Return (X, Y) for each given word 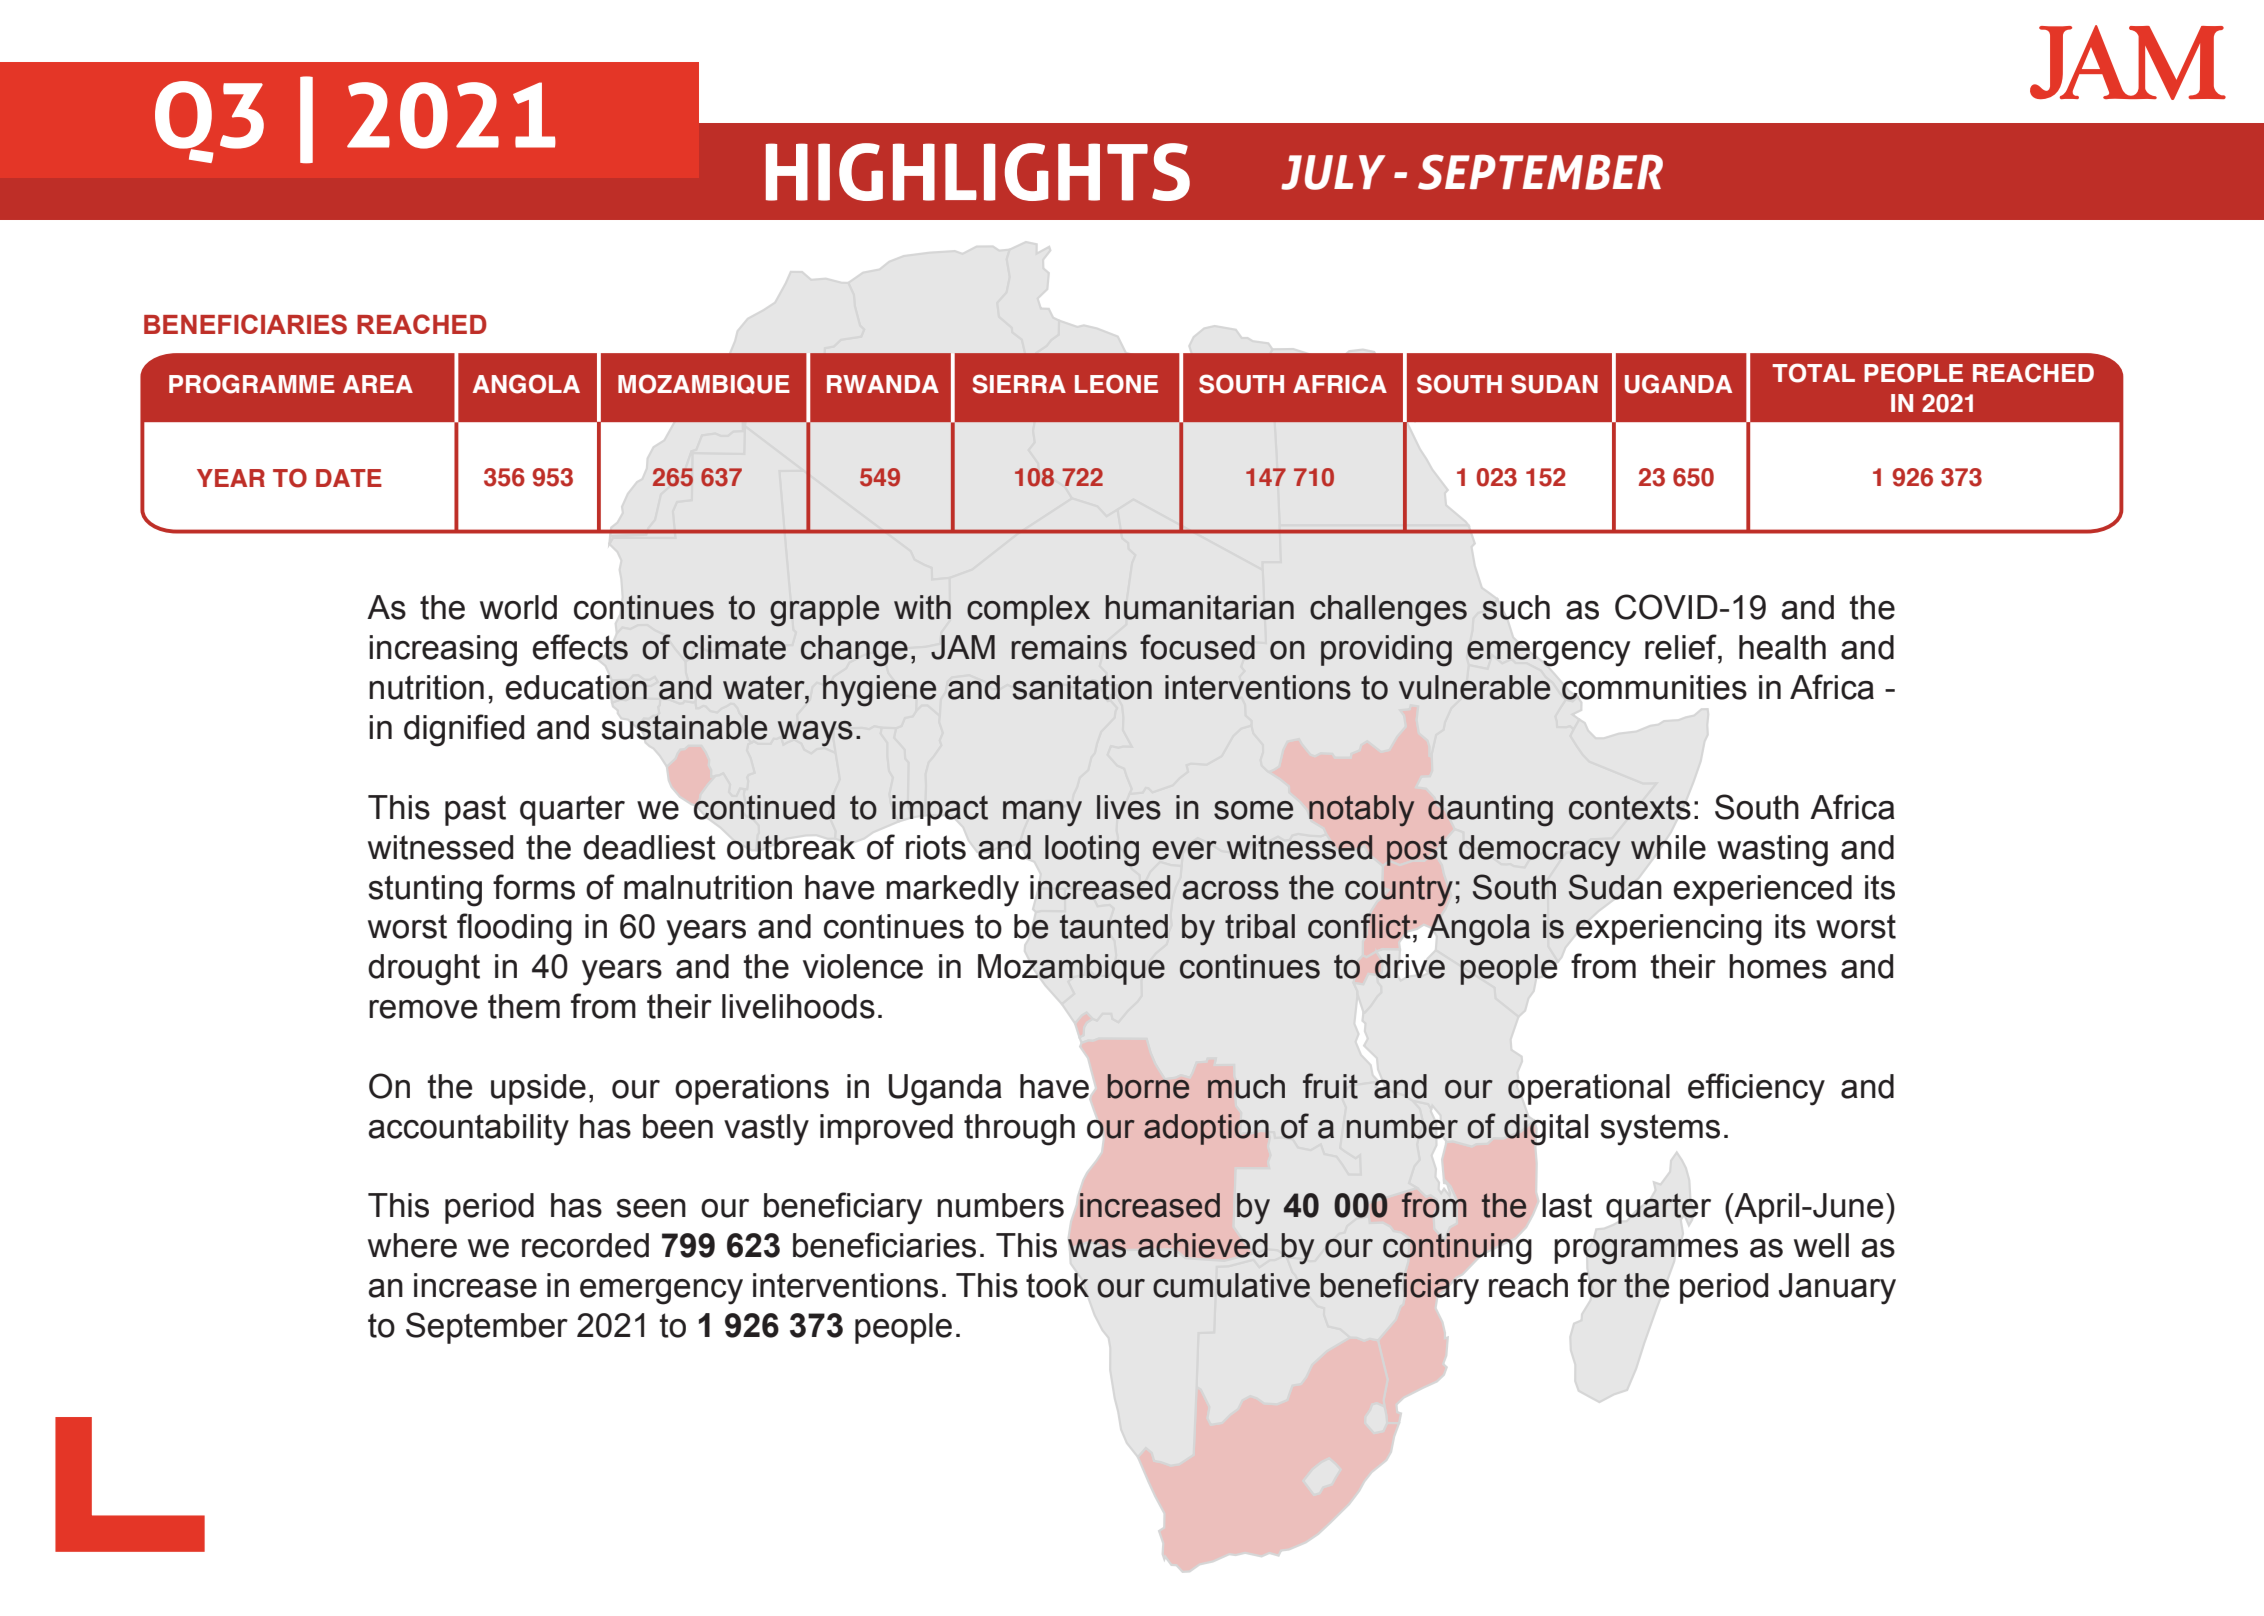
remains (1069, 647)
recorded (585, 1245)
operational (1589, 1089)
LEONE (1116, 384)
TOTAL (1813, 373)
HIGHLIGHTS (978, 172)
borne (1148, 1086)
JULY (1333, 172)
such (1516, 607)
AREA (378, 384)
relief (1682, 647)
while (1668, 847)
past (475, 810)
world (518, 607)
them (524, 1006)
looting (1092, 851)
